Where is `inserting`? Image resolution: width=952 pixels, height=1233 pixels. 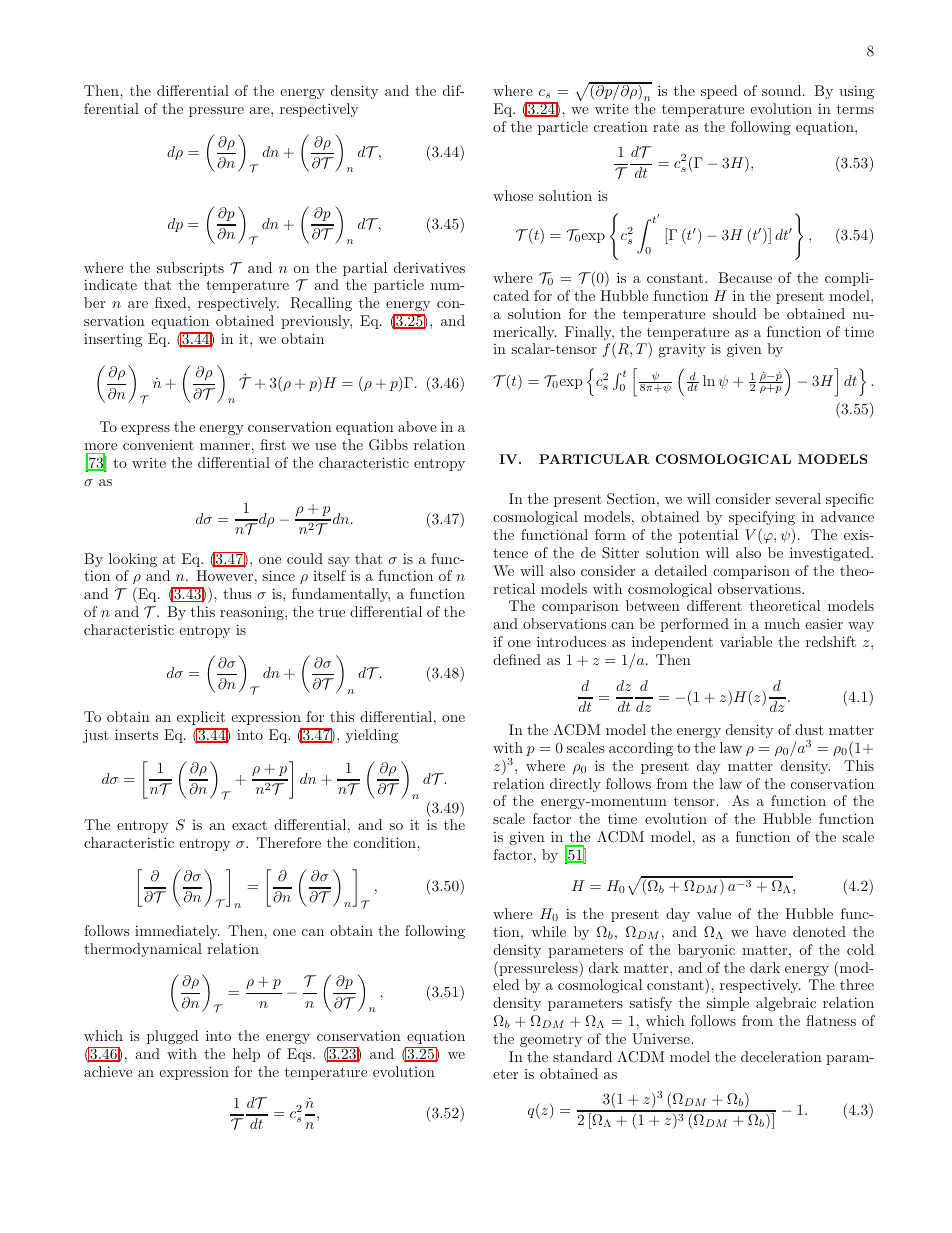 inserting is located at coordinates (113, 340).
